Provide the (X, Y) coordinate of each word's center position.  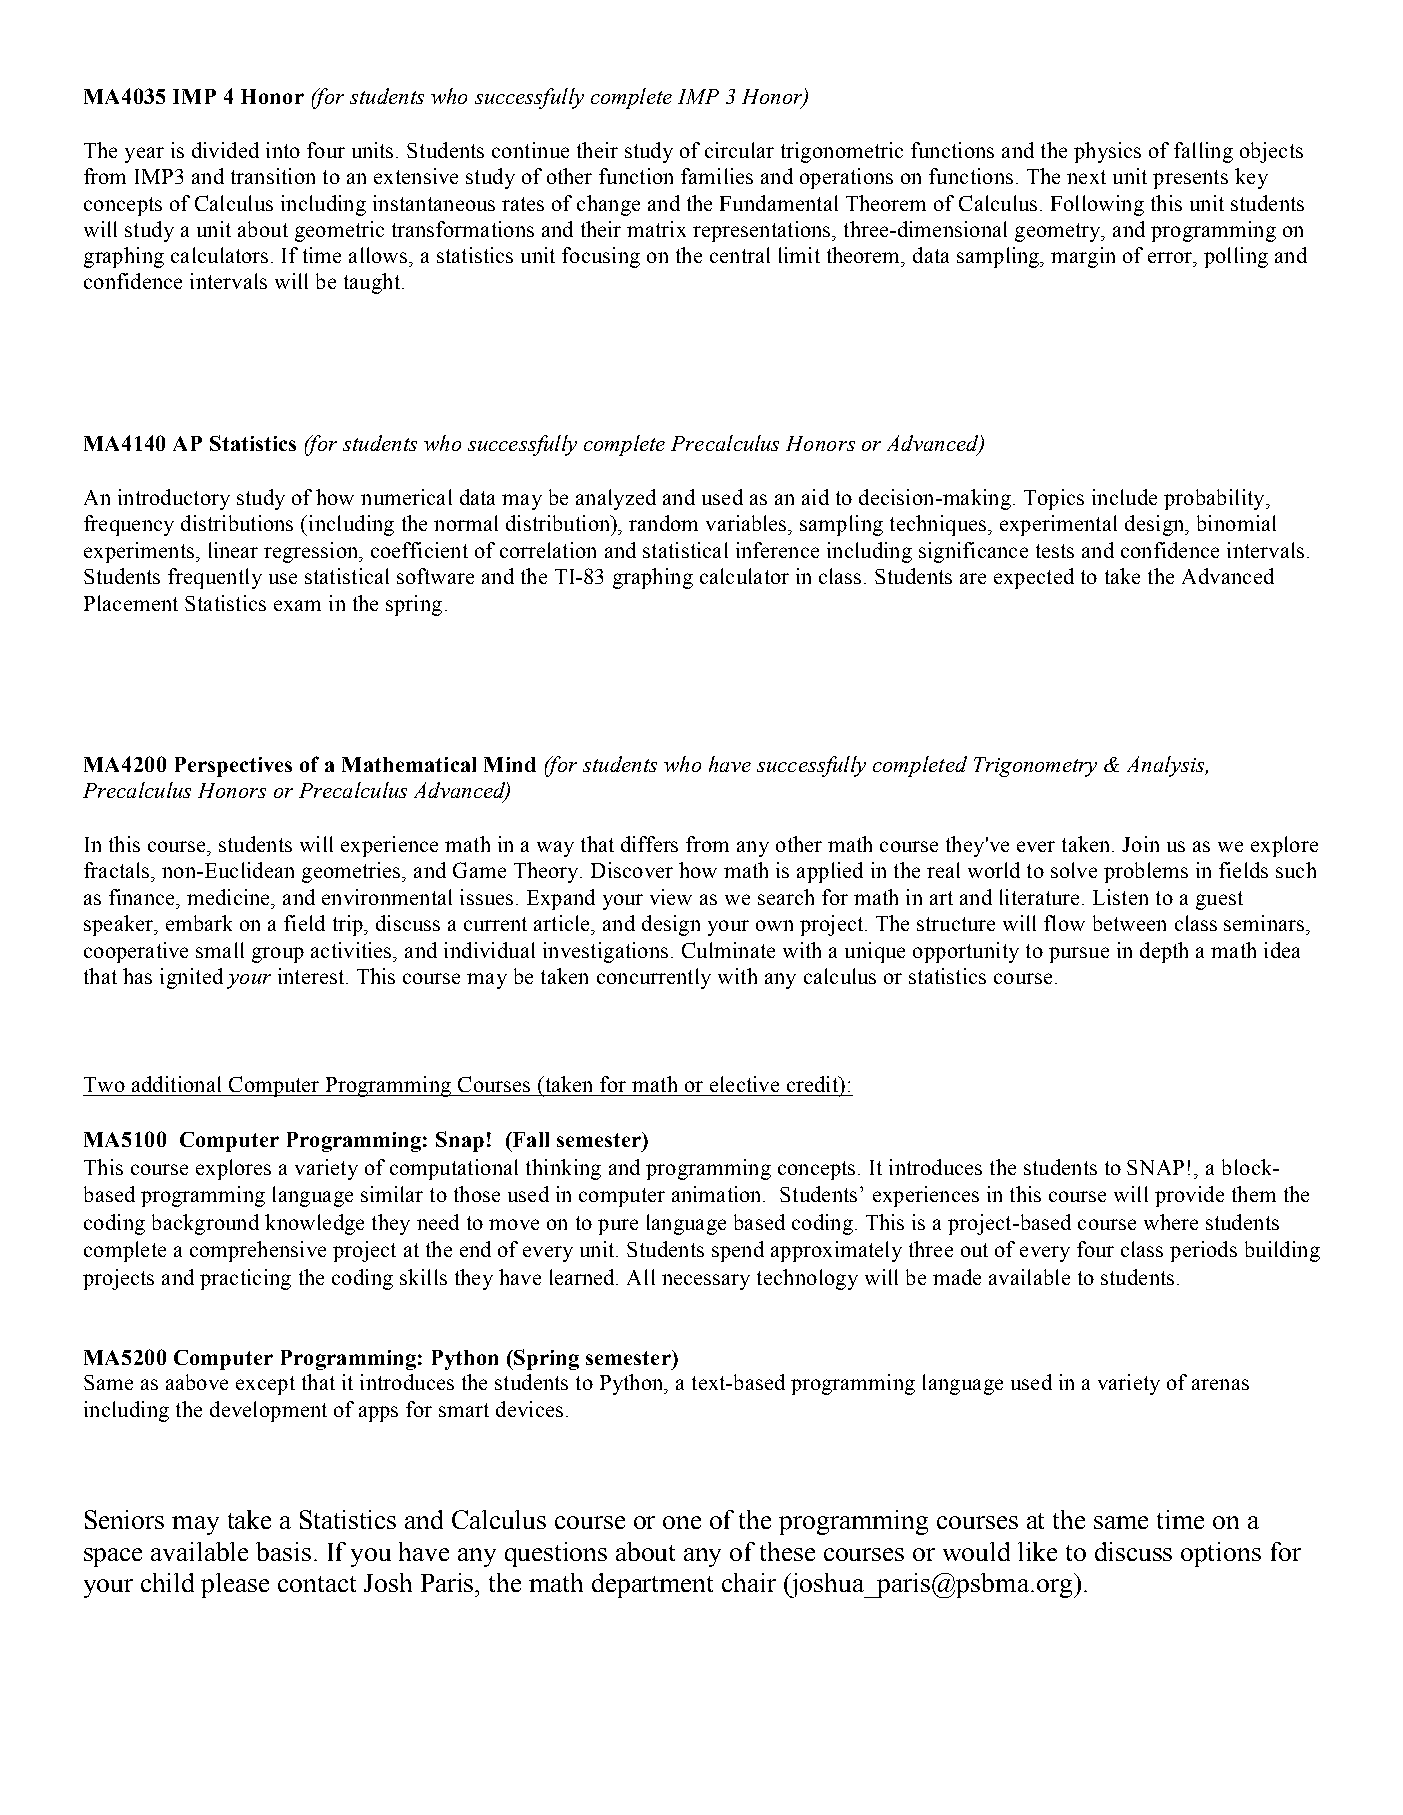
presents (1190, 179)
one (682, 1522)
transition (273, 176)
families (717, 176)
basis (283, 1551)
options (1221, 1554)
